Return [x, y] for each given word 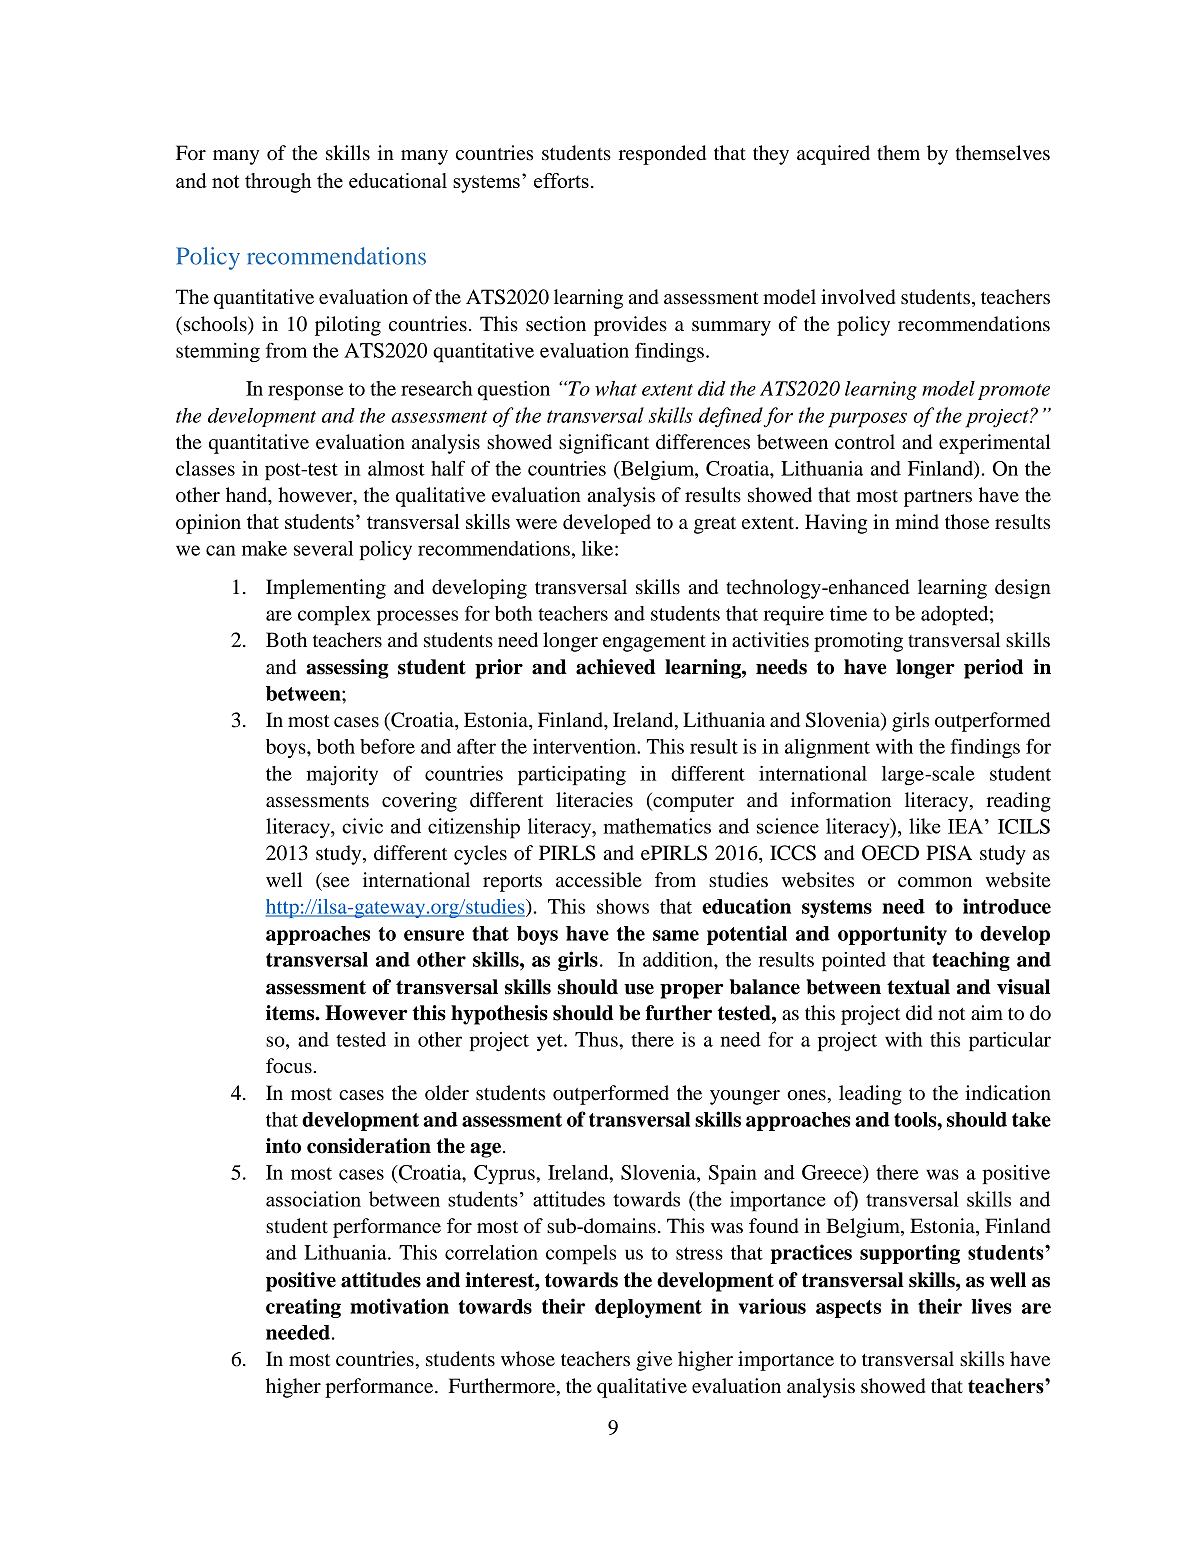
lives [991, 1306]
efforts [561, 180]
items [291, 1013]
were [536, 524]
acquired [833, 155]
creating [303, 1308]
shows [623, 906]
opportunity [892, 935]
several [323, 548]
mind [917, 522]
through [278, 183]
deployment [648, 1308]
